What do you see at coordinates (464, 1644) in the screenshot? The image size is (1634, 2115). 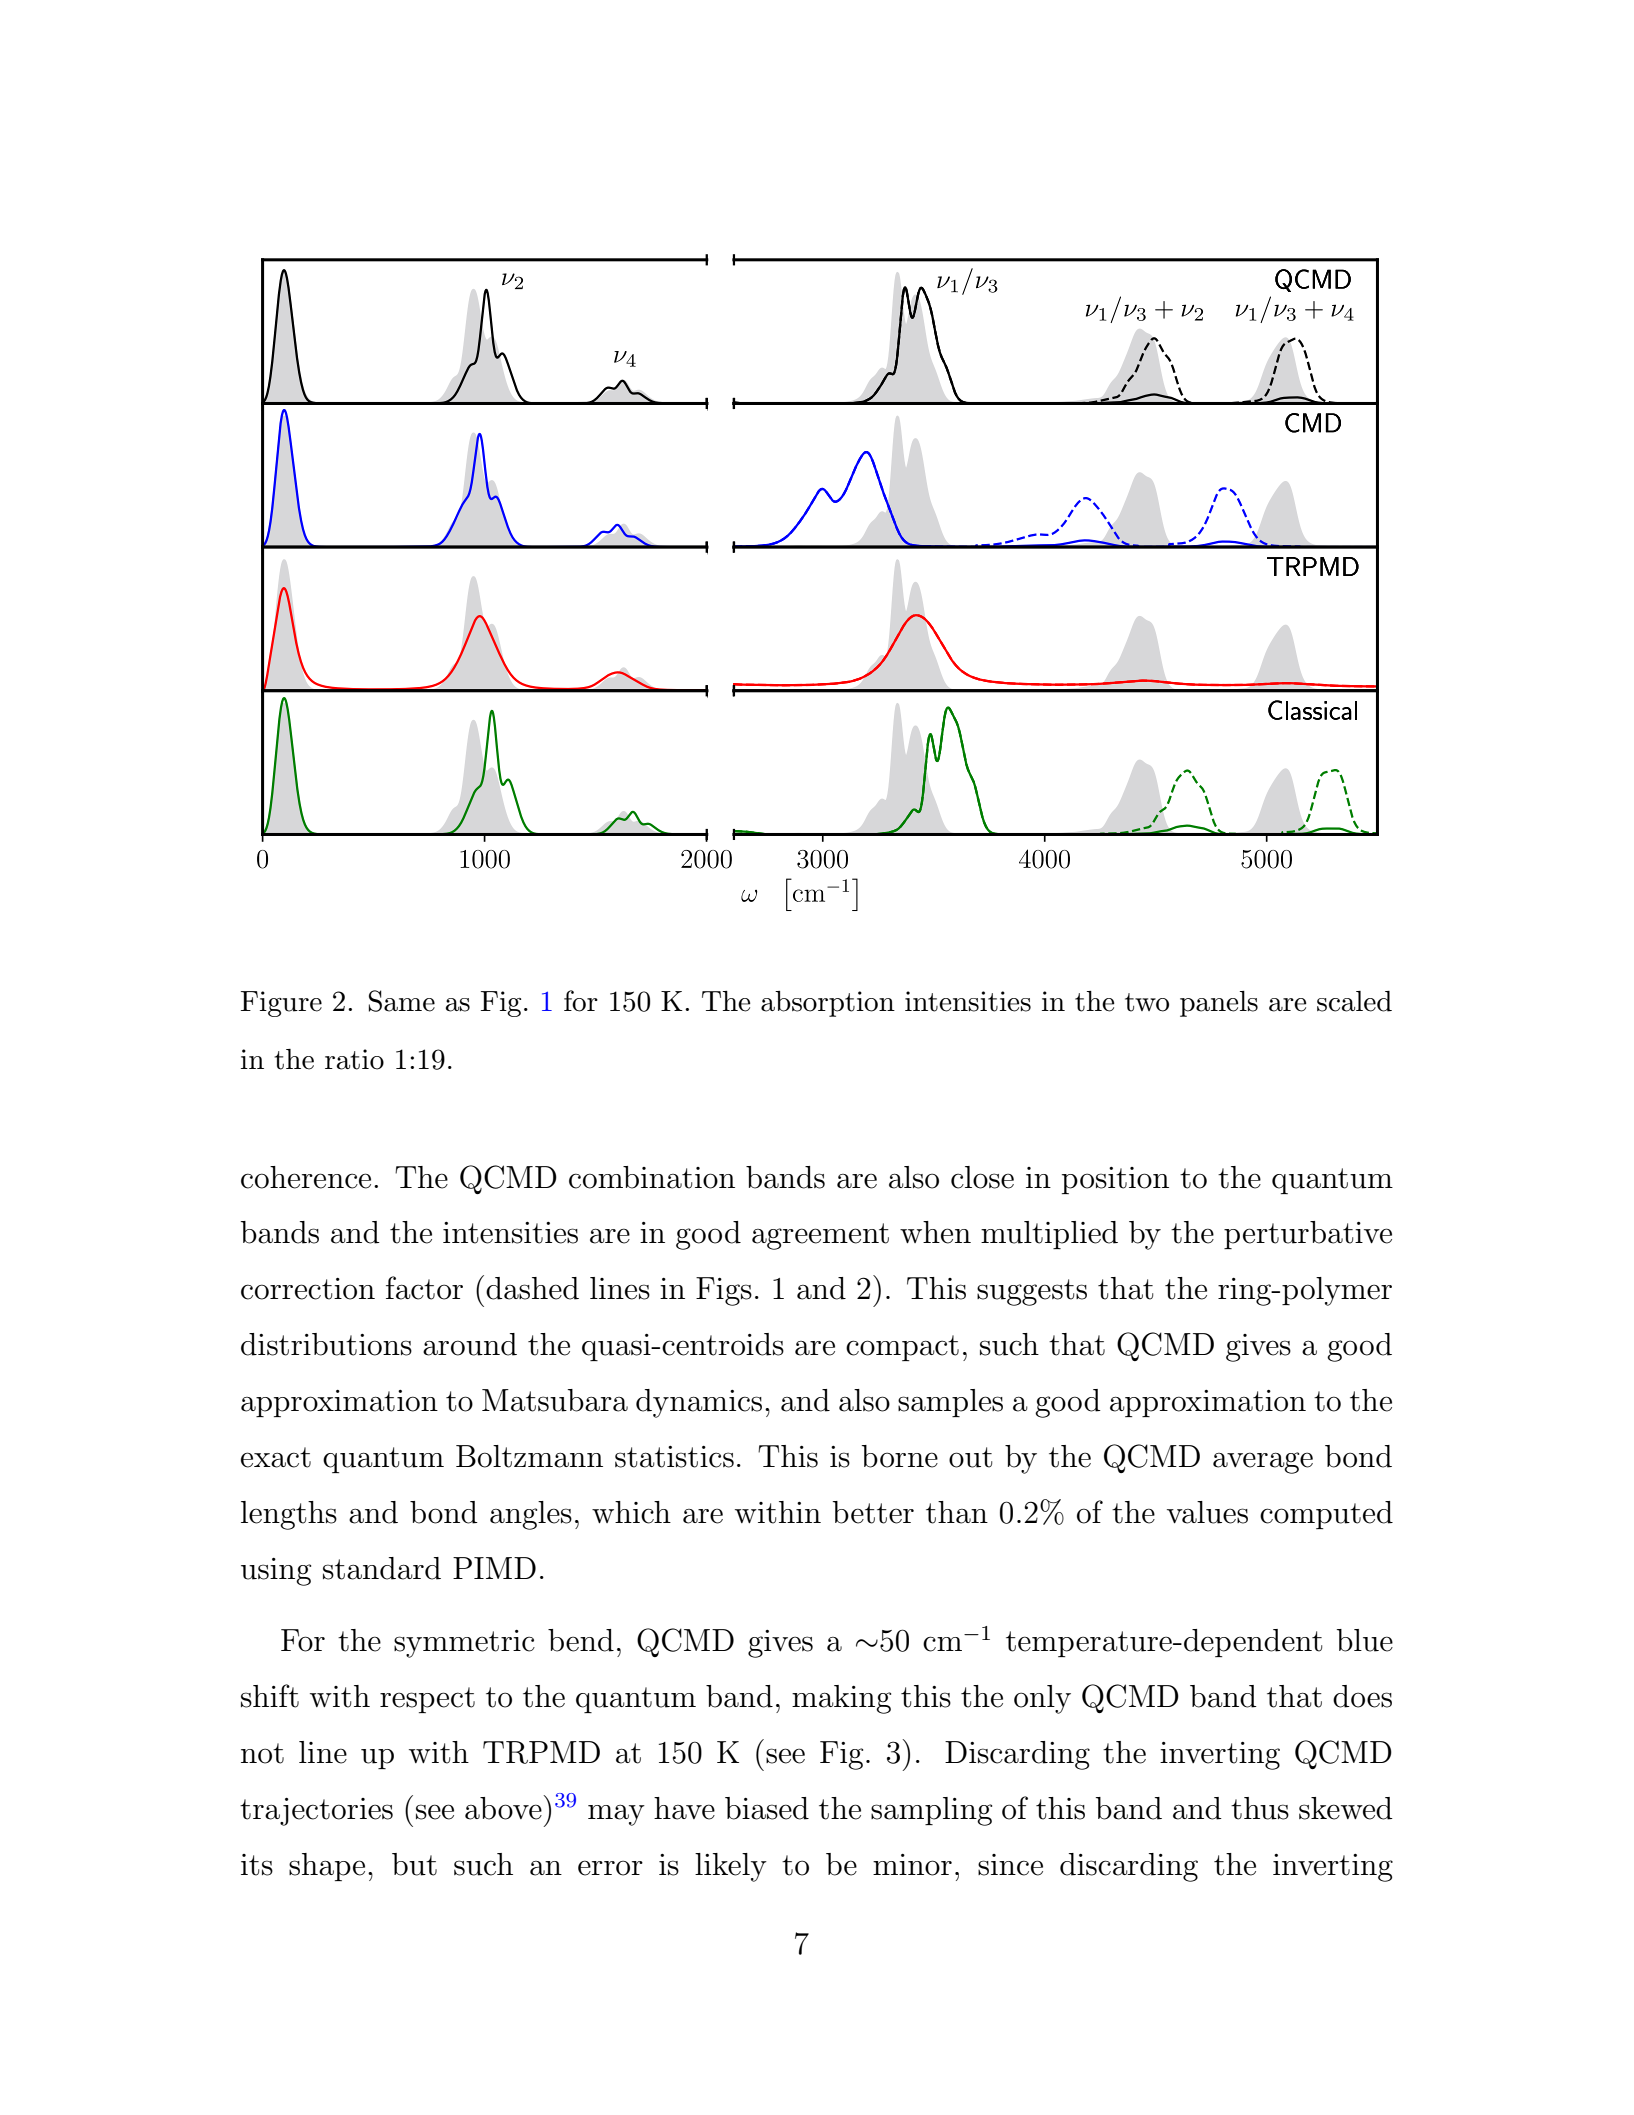 I see `symmetric` at bounding box center [464, 1644].
